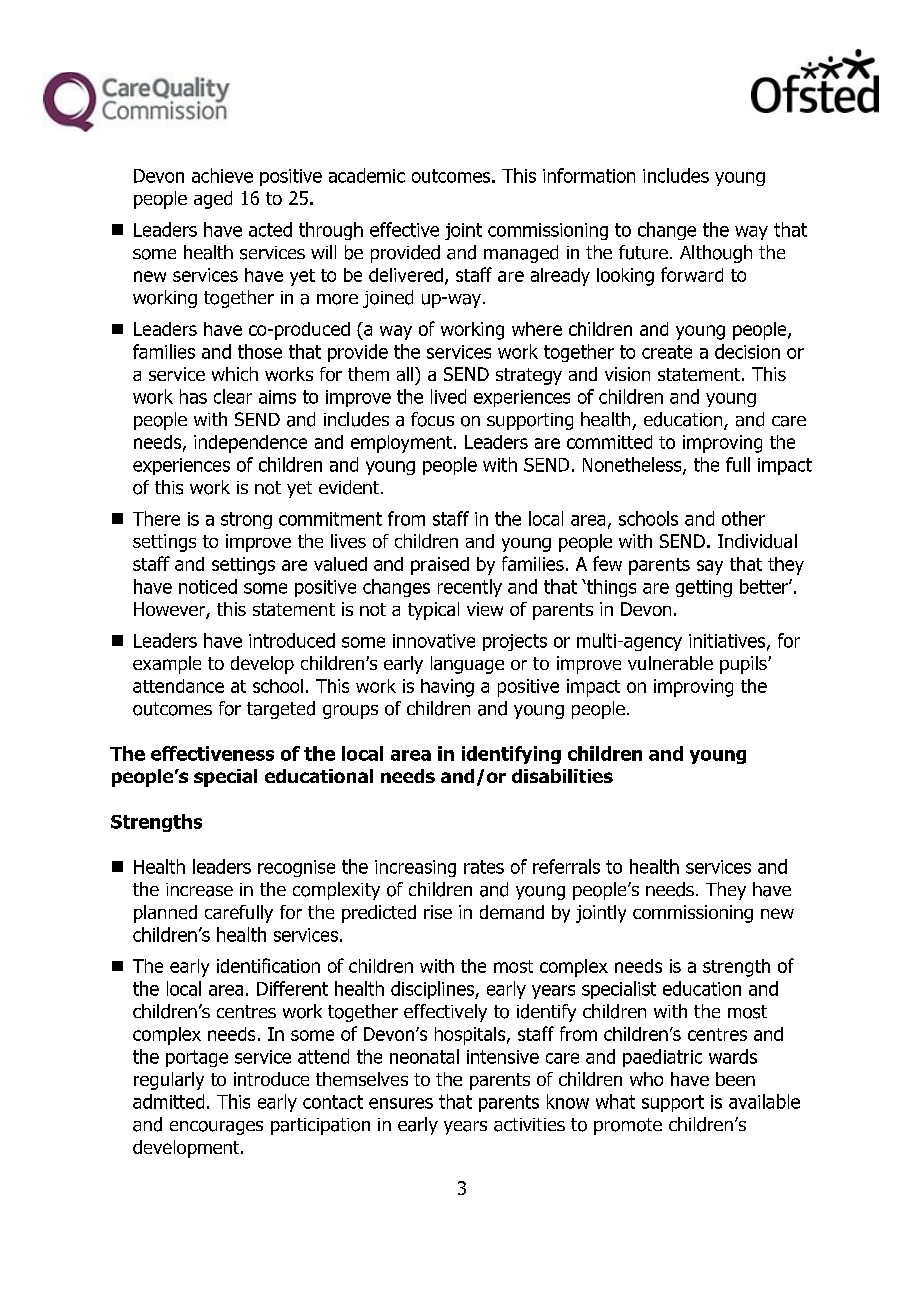  Describe the element at coordinates (367, 175) in the screenshot. I see `academic` at that location.
